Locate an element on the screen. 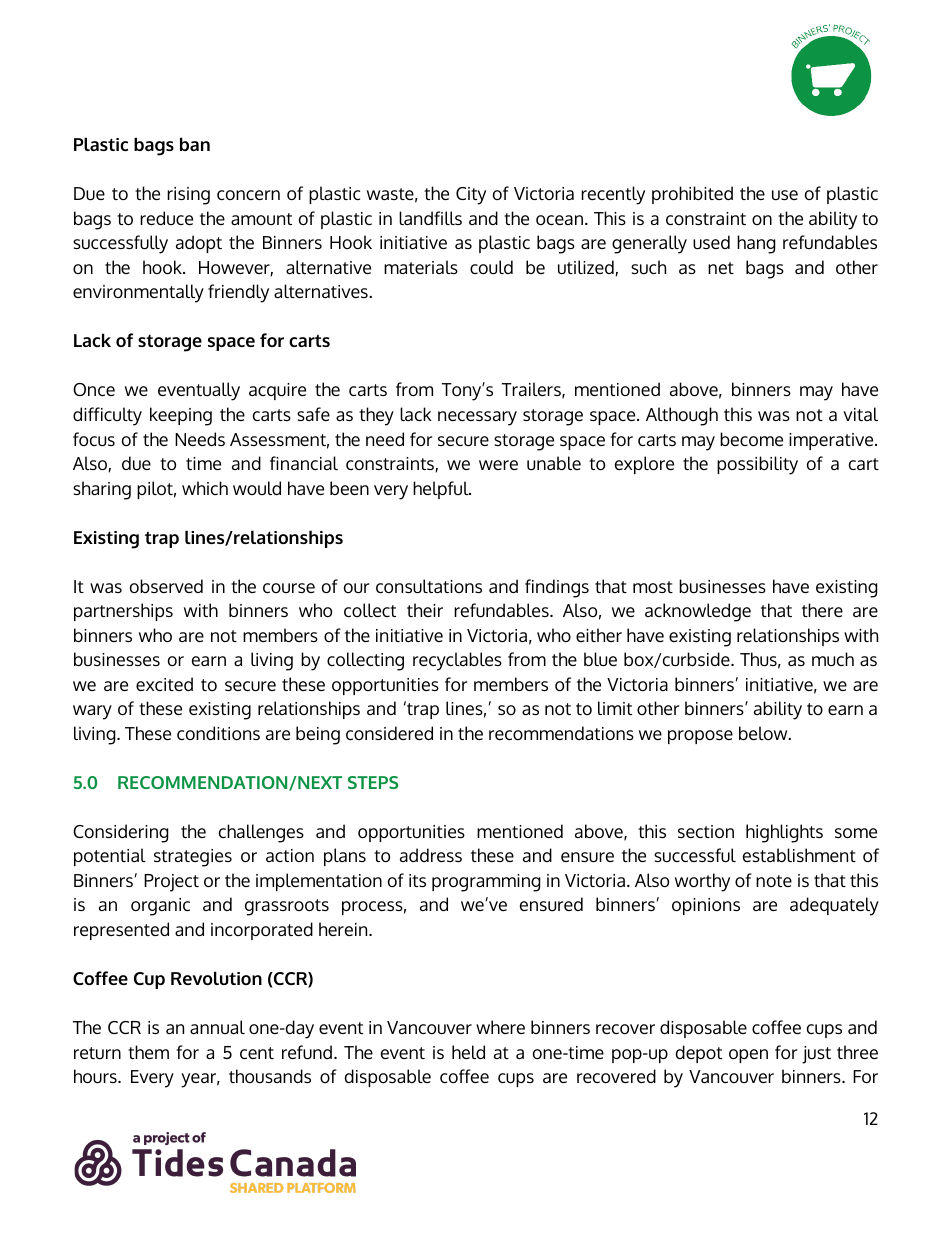 The image size is (952, 1233). their is located at coordinates (425, 610).
